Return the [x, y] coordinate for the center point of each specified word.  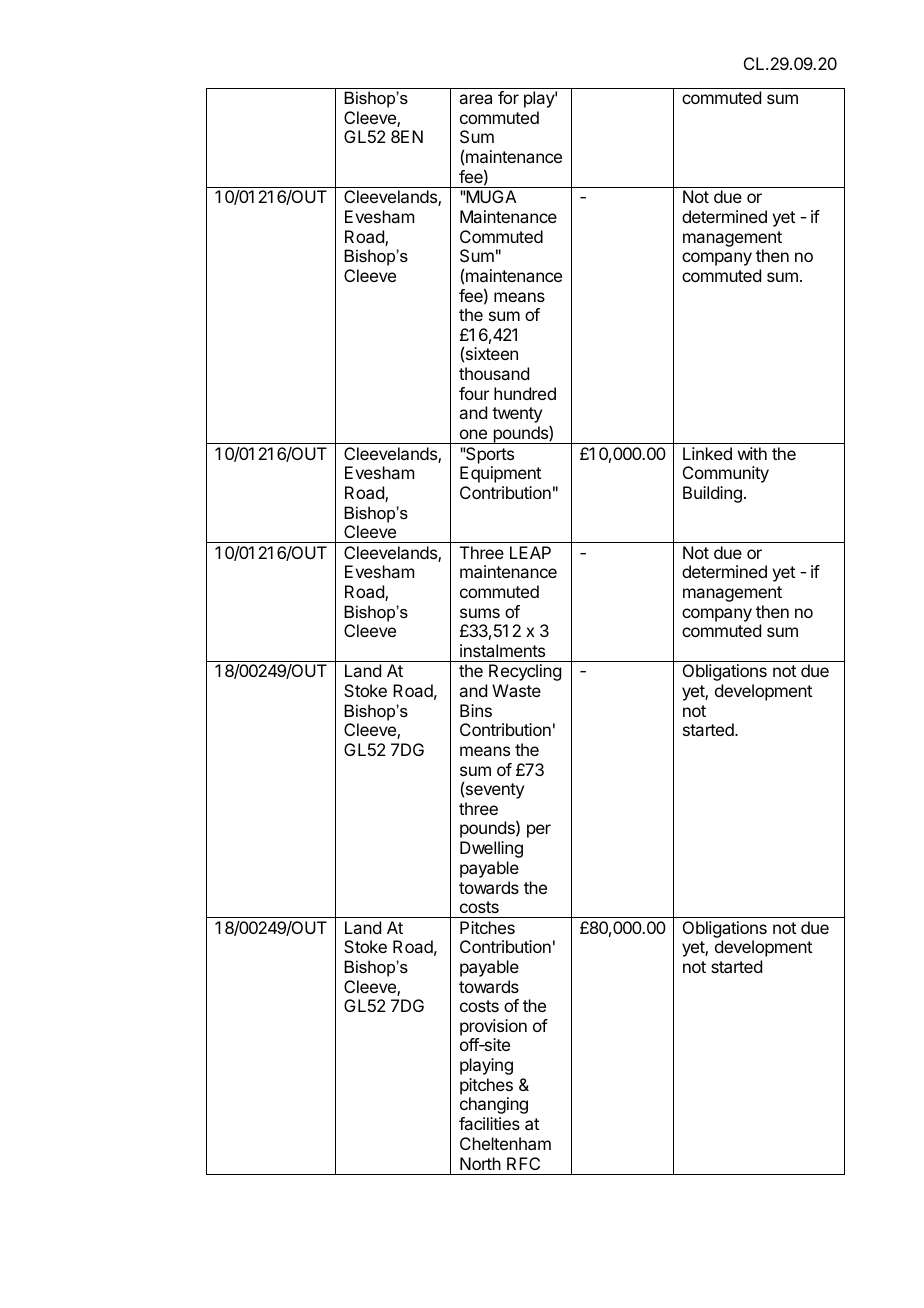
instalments [502, 650]
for [508, 97]
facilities [489, 1123]
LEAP [530, 552]
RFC [523, 1163]
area [475, 99]
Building [712, 494]
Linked [707, 453]
